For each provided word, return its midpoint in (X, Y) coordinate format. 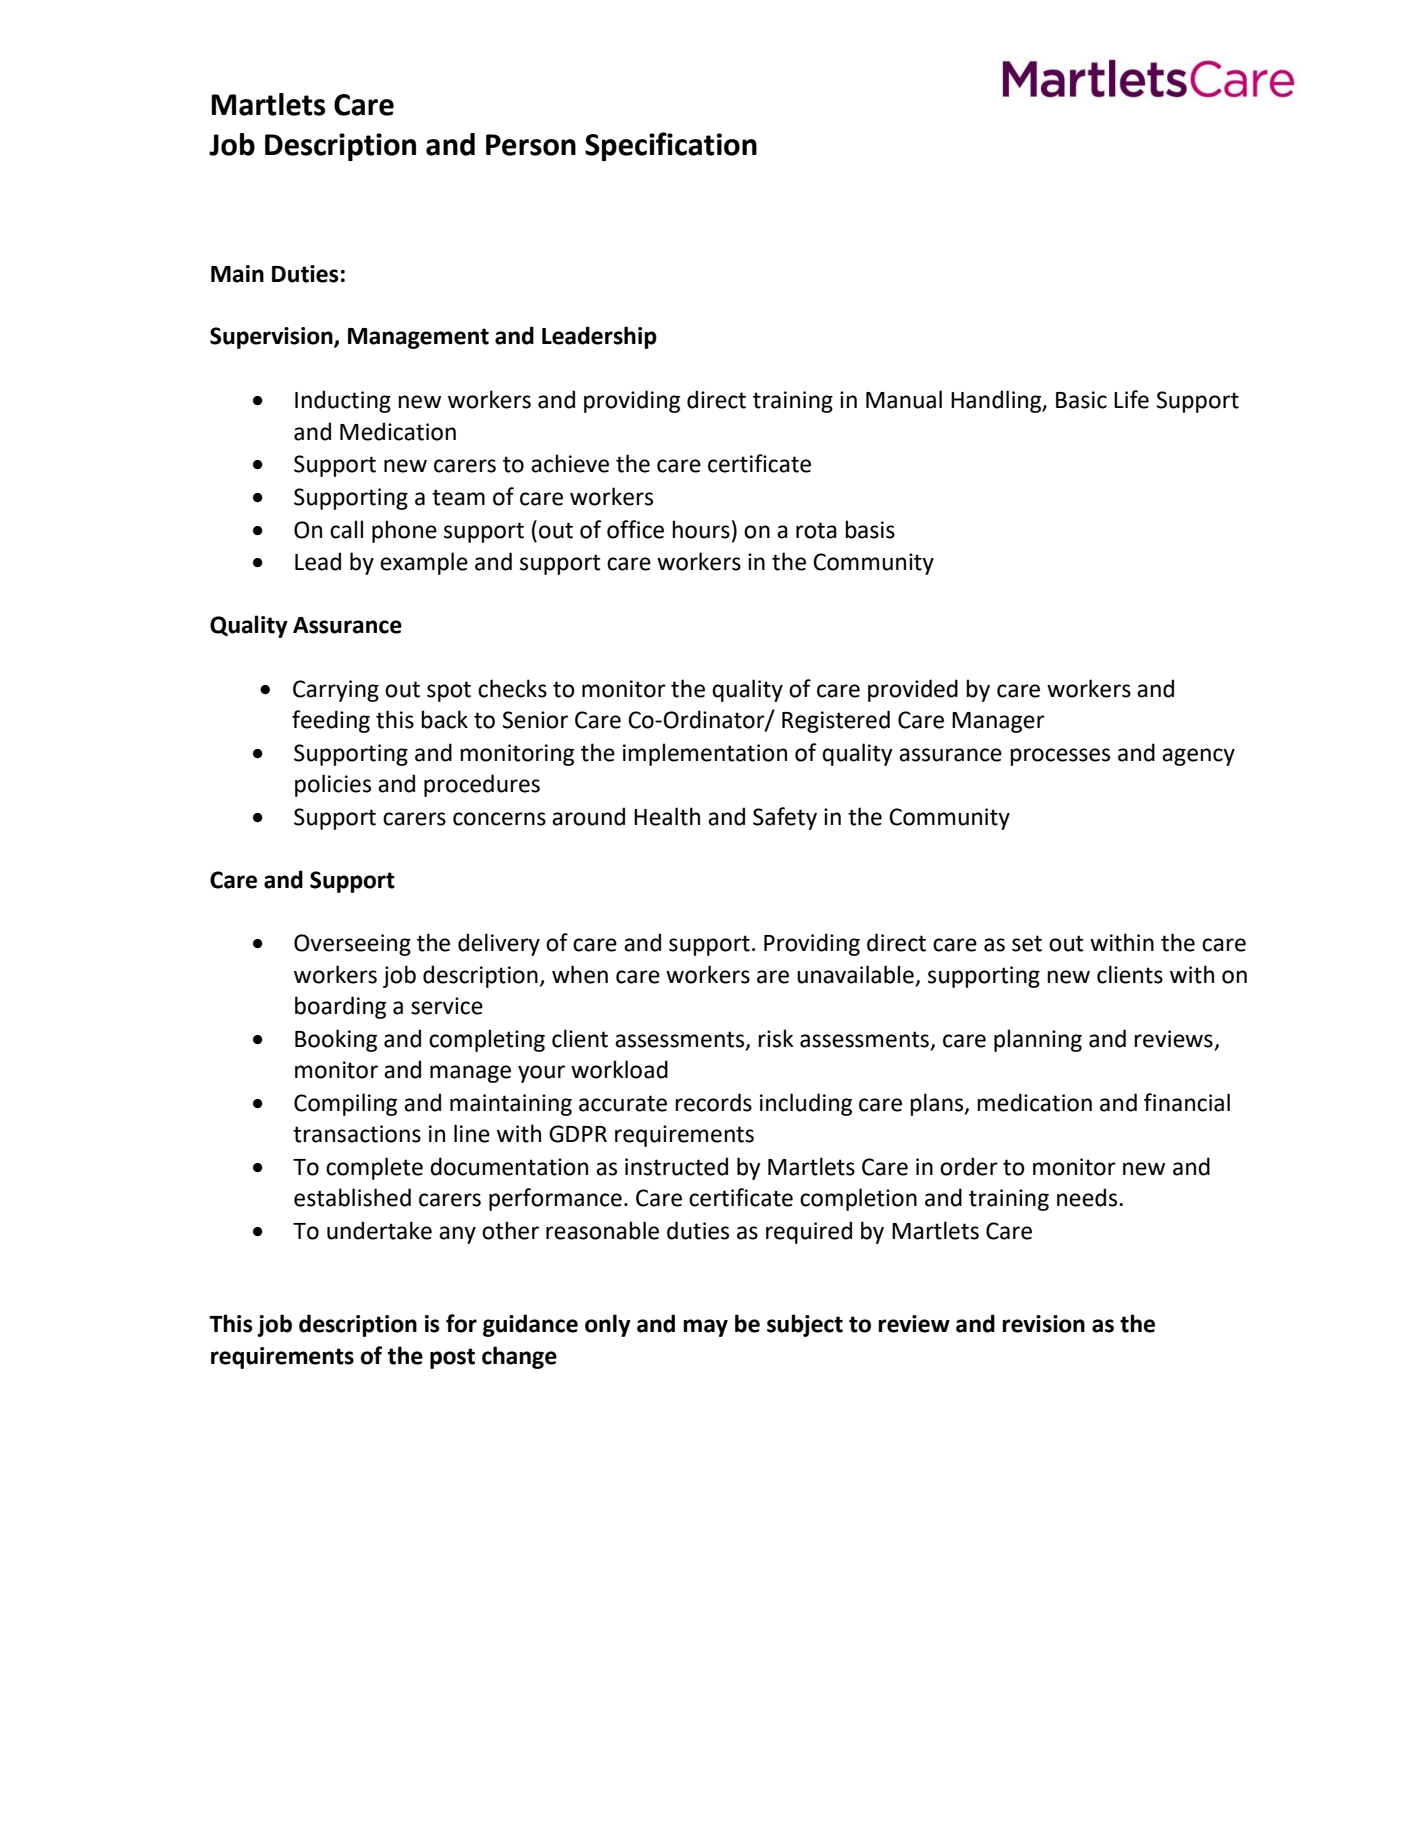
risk (776, 1038)
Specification (671, 146)
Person (531, 145)
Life (1131, 399)
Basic (1081, 400)
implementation (705, 754)
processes (1060, 757)
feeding (331, 721)
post (452, 1358)
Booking (336, 1040)
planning (1038, 1040)
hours (701, 529)
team (458, 497)
